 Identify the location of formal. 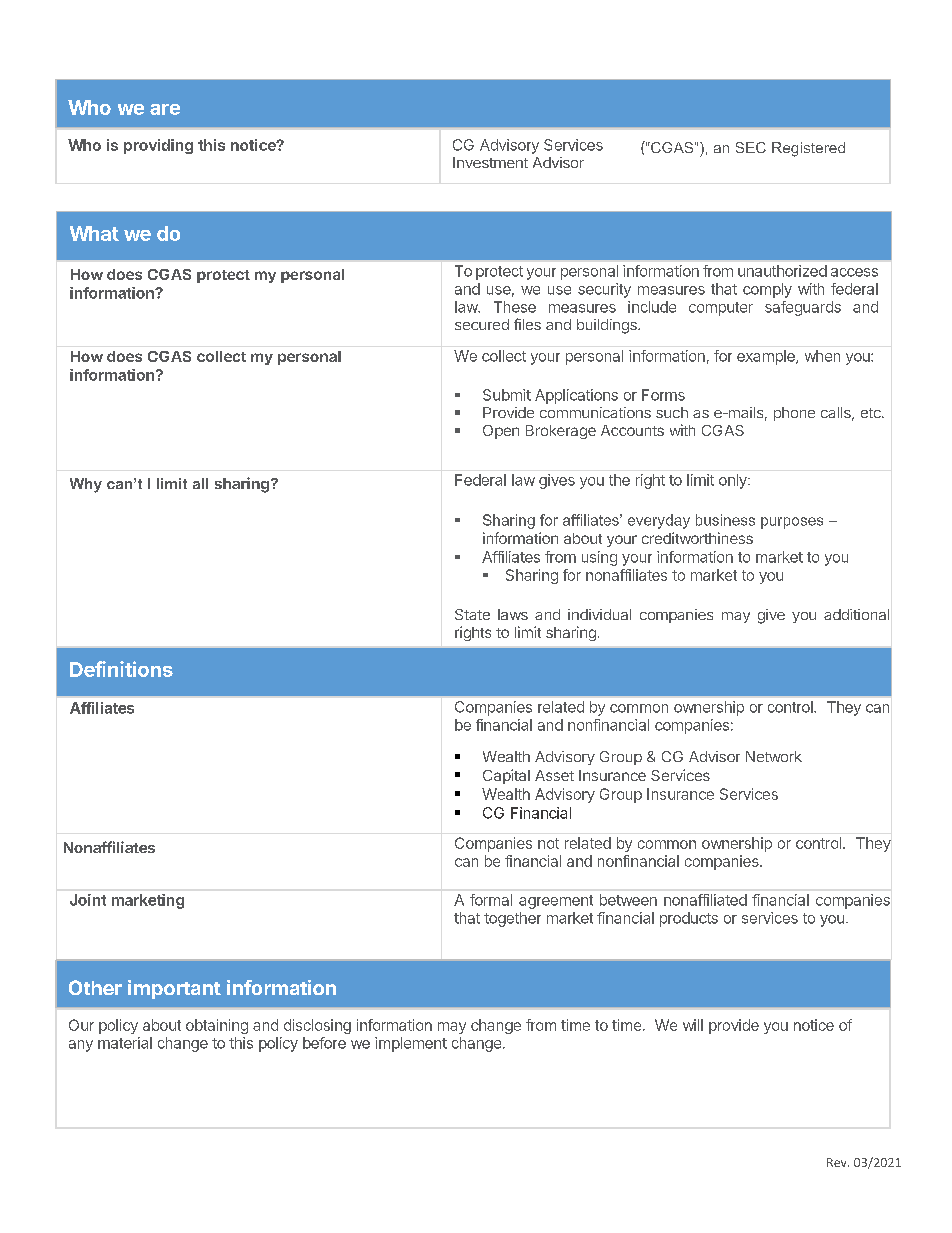
(491, 900).
